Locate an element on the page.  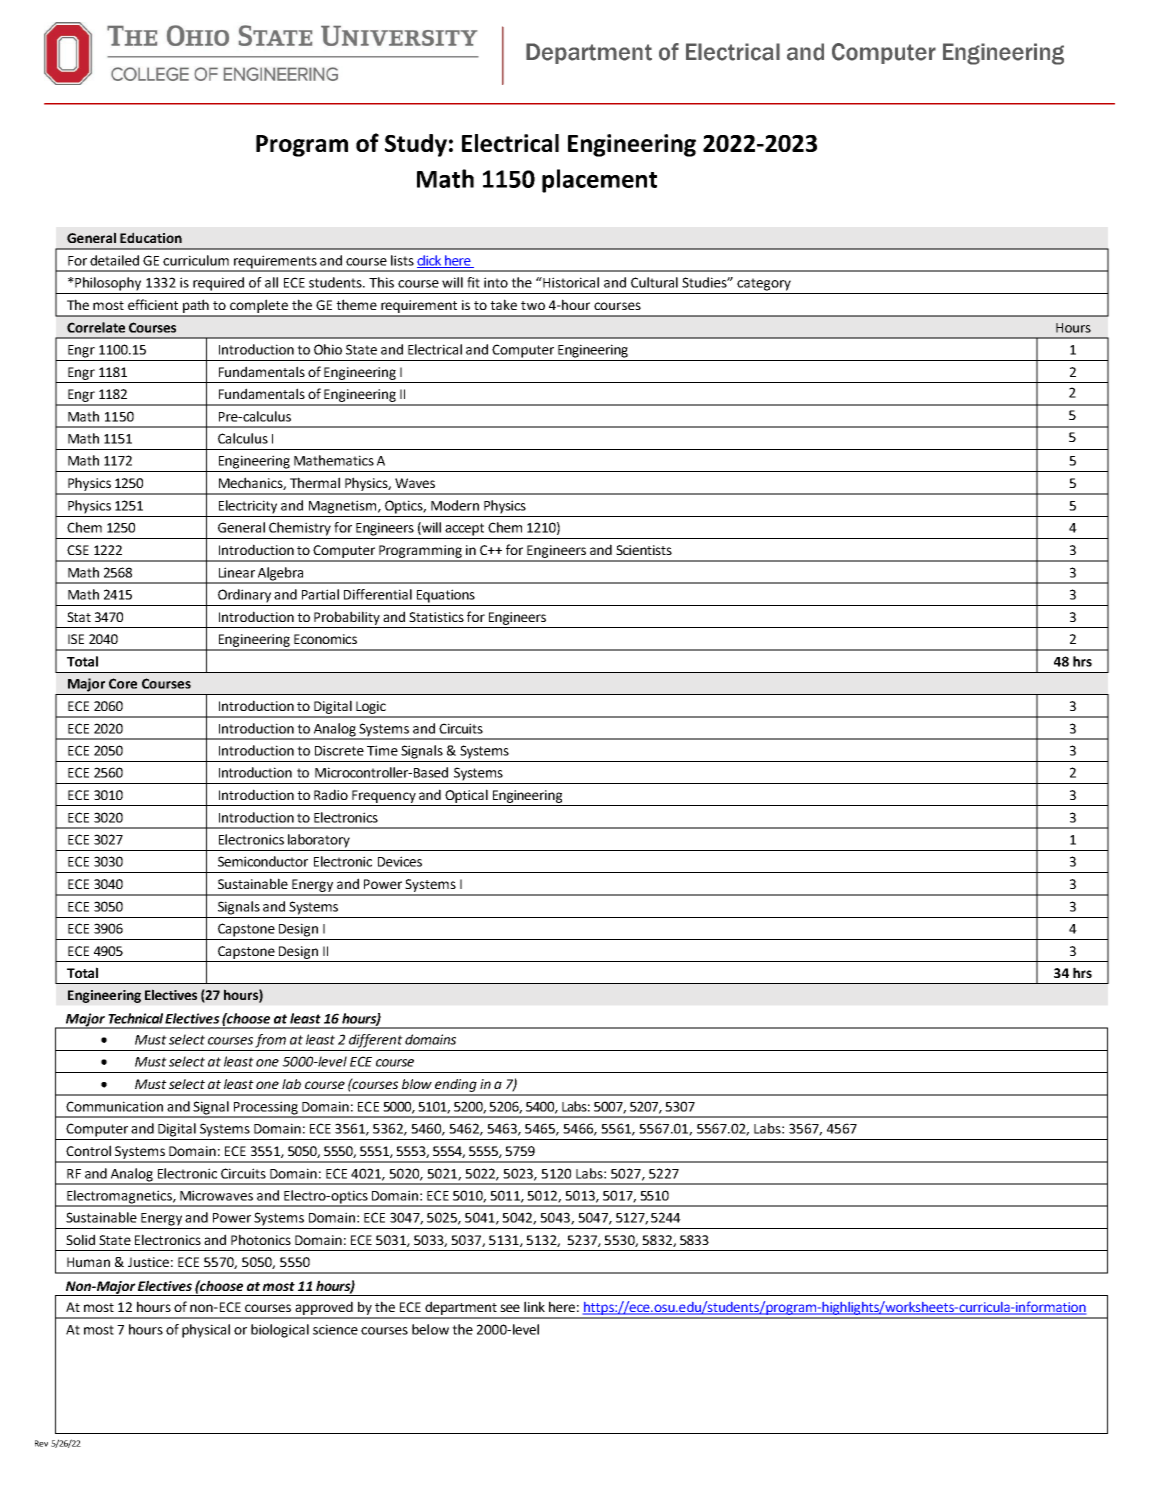
Technical is located at coordinates (135, 1018).
